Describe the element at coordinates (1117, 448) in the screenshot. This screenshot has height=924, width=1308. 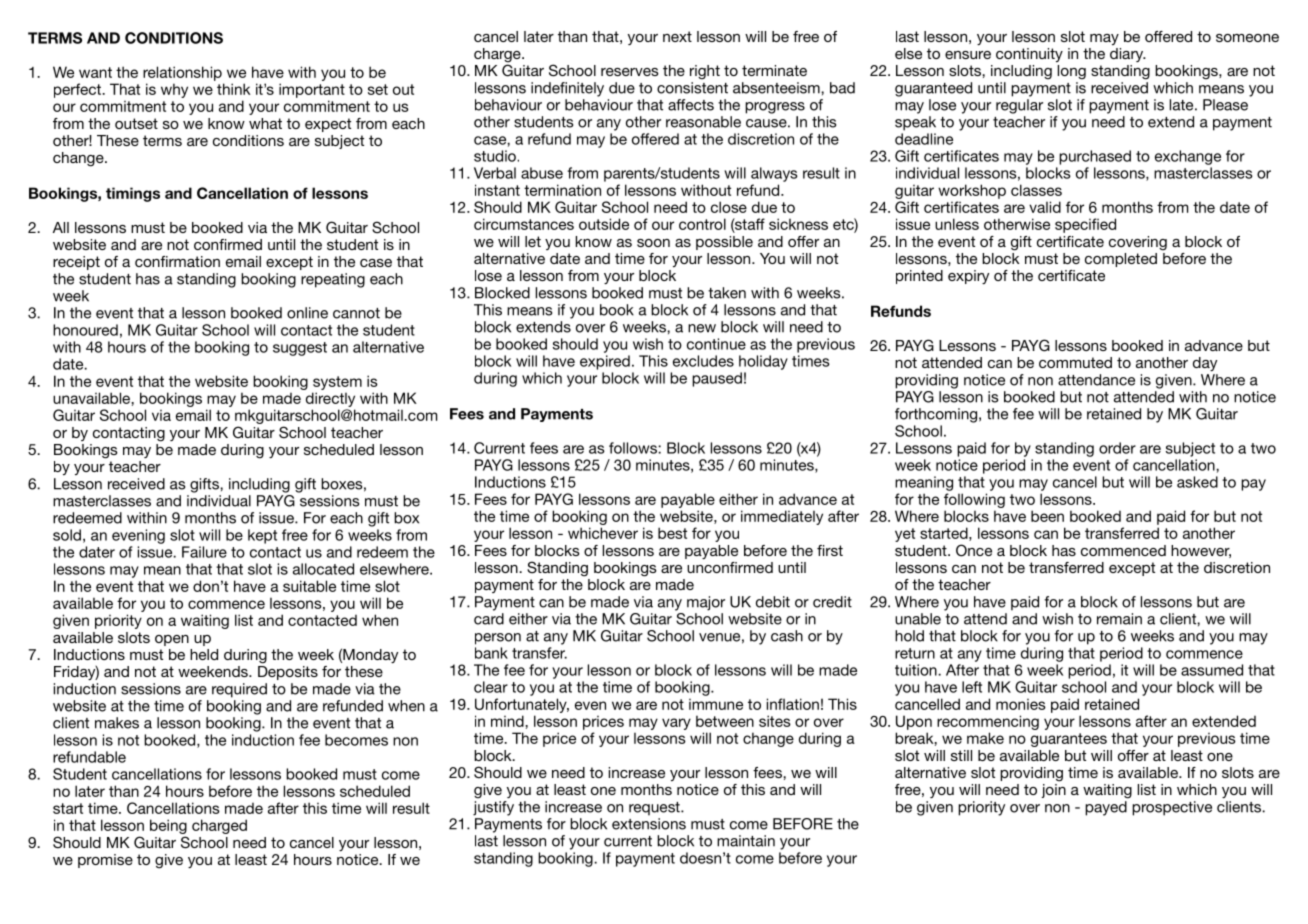
I see `order` at that location.
